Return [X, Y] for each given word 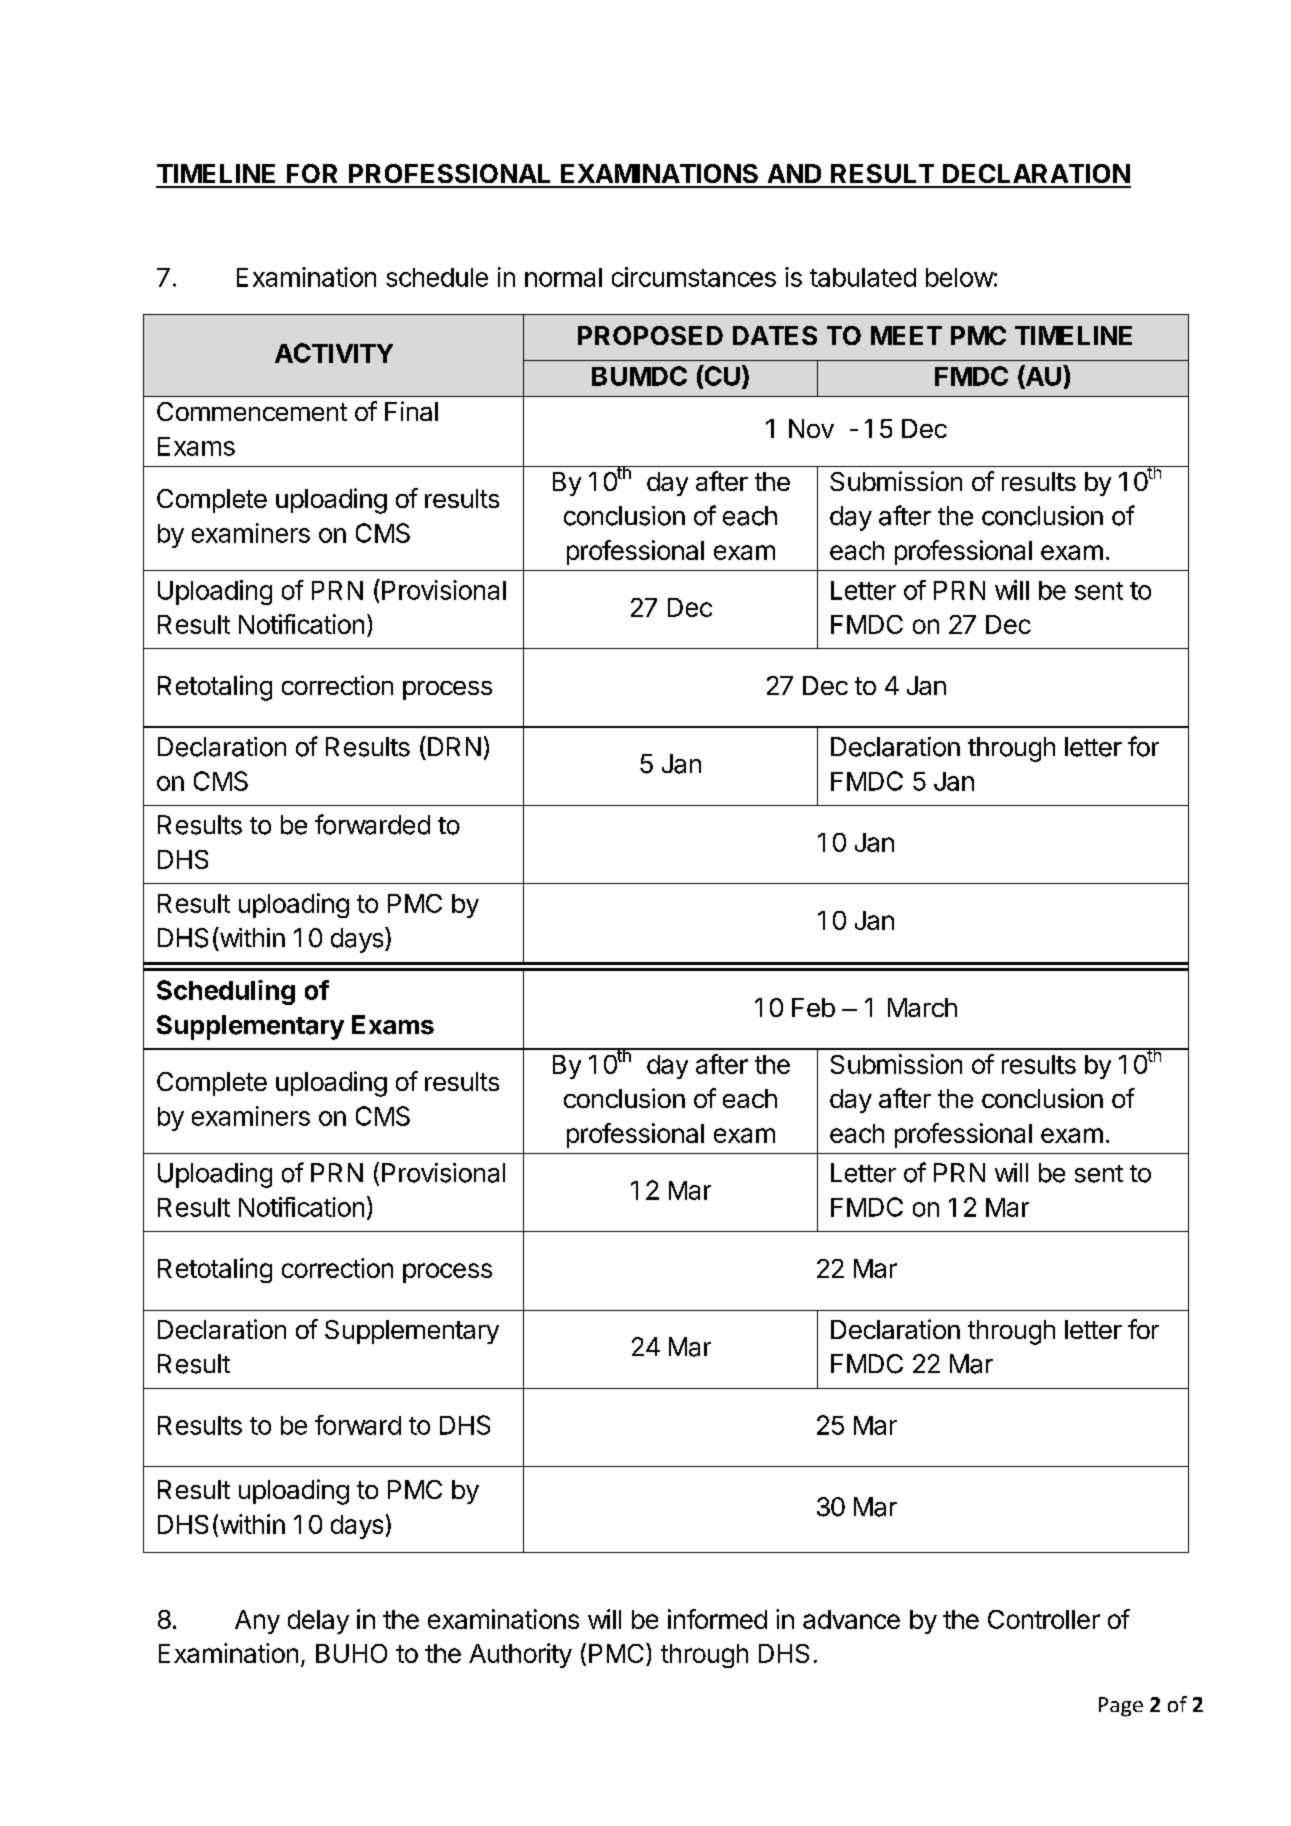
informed [717, 1619]
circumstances [694, 277]
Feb [813, 1007]
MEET [906, 335]
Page [1121, 1707]
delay [318, 1622]
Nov [811, 428]
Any [257, 1622]
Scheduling [226, 992]
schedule [437, 277]
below [960, 277]
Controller [1044, 1619]
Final [411, 411]
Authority [520, 1655]
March [922, 1007]
